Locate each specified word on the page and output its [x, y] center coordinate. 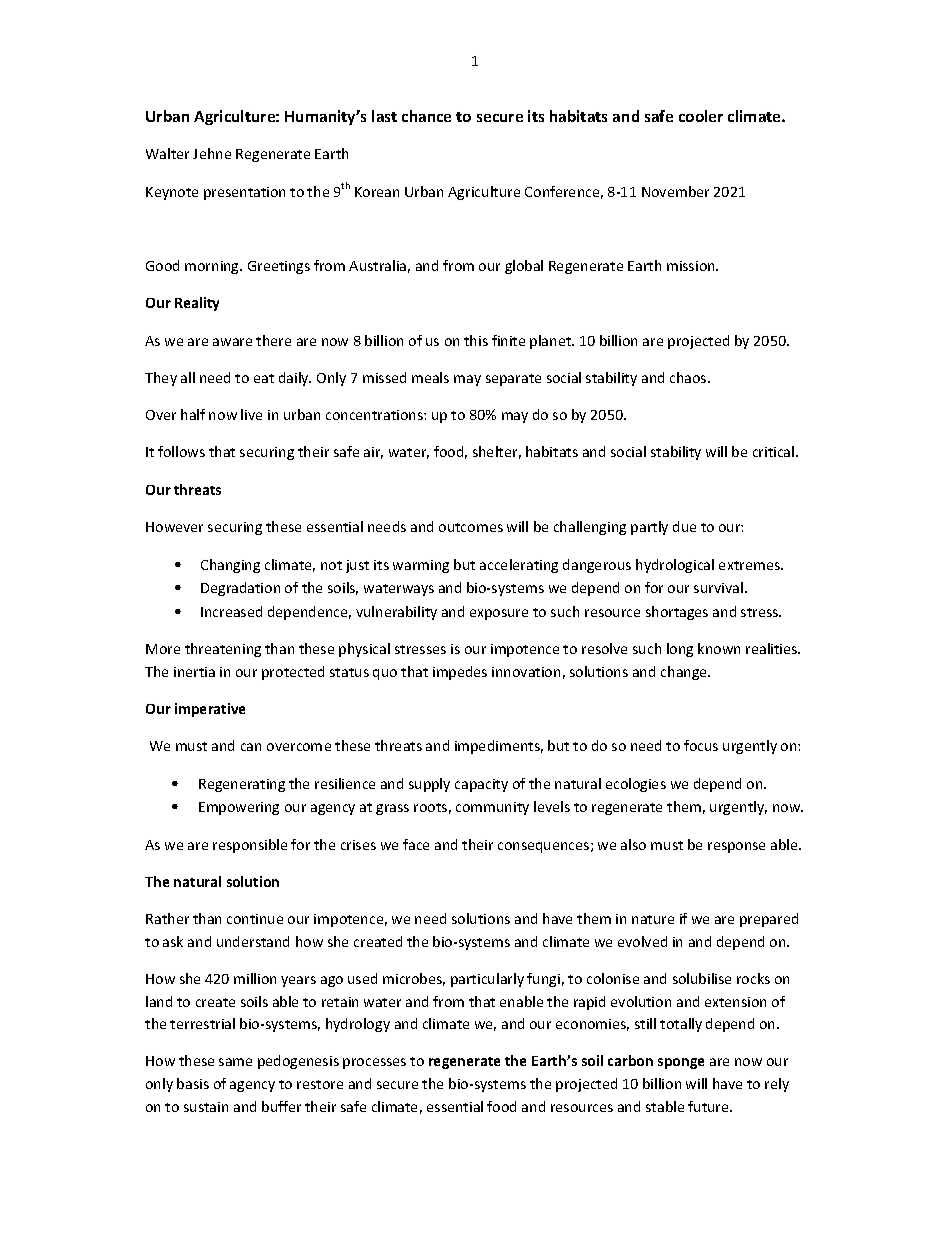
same [235, 1062]
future [709, 1106]
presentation [244, 193]
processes [374, 1063]
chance [426, 116]
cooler [701, 116]
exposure [499, 614]
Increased [231, 611]
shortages [677, 613]
